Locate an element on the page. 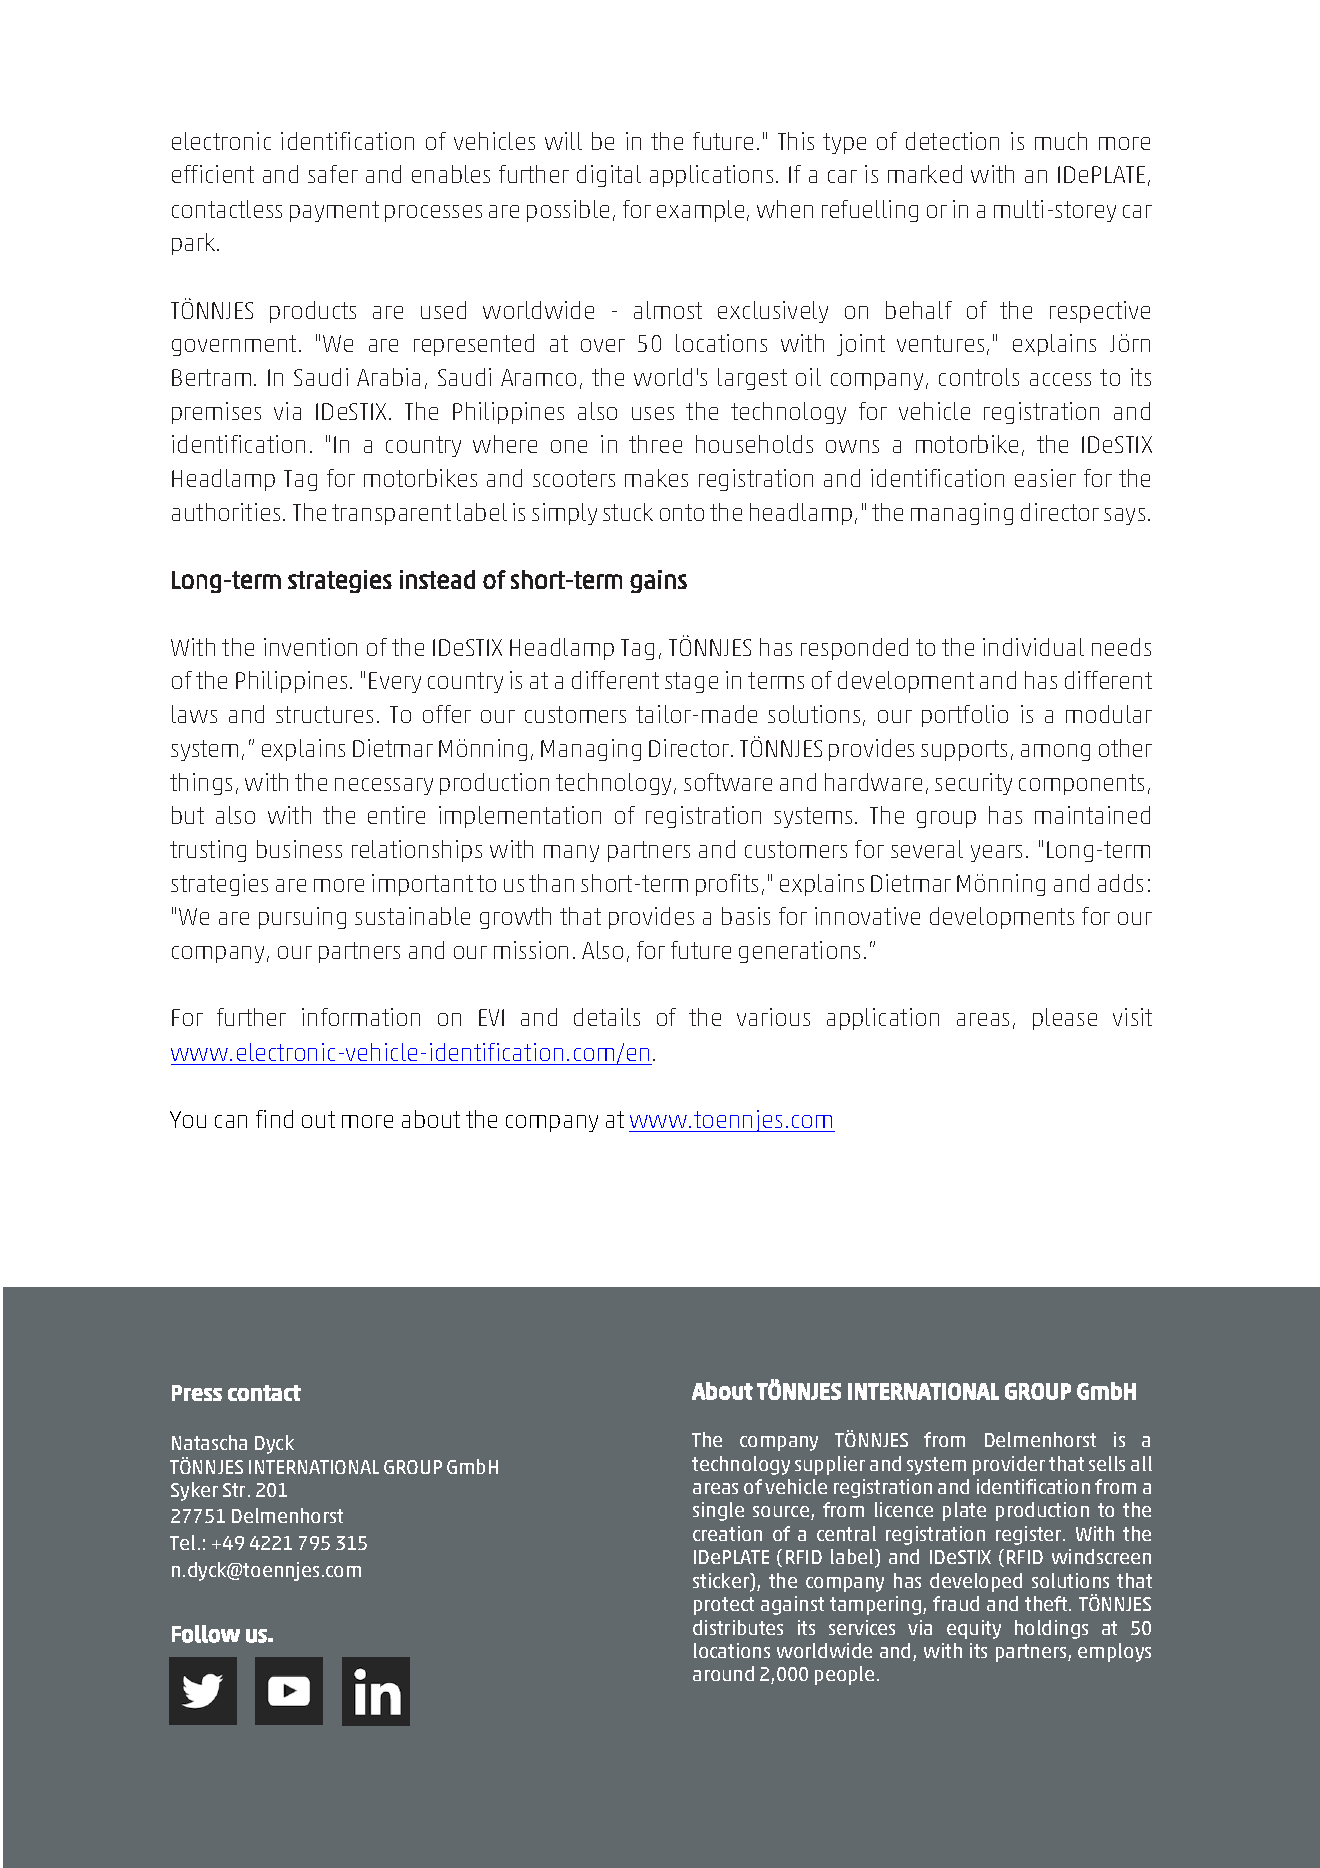 The height and width of the page is (1868, 1320). invention is located at coordinates (310, 647).
